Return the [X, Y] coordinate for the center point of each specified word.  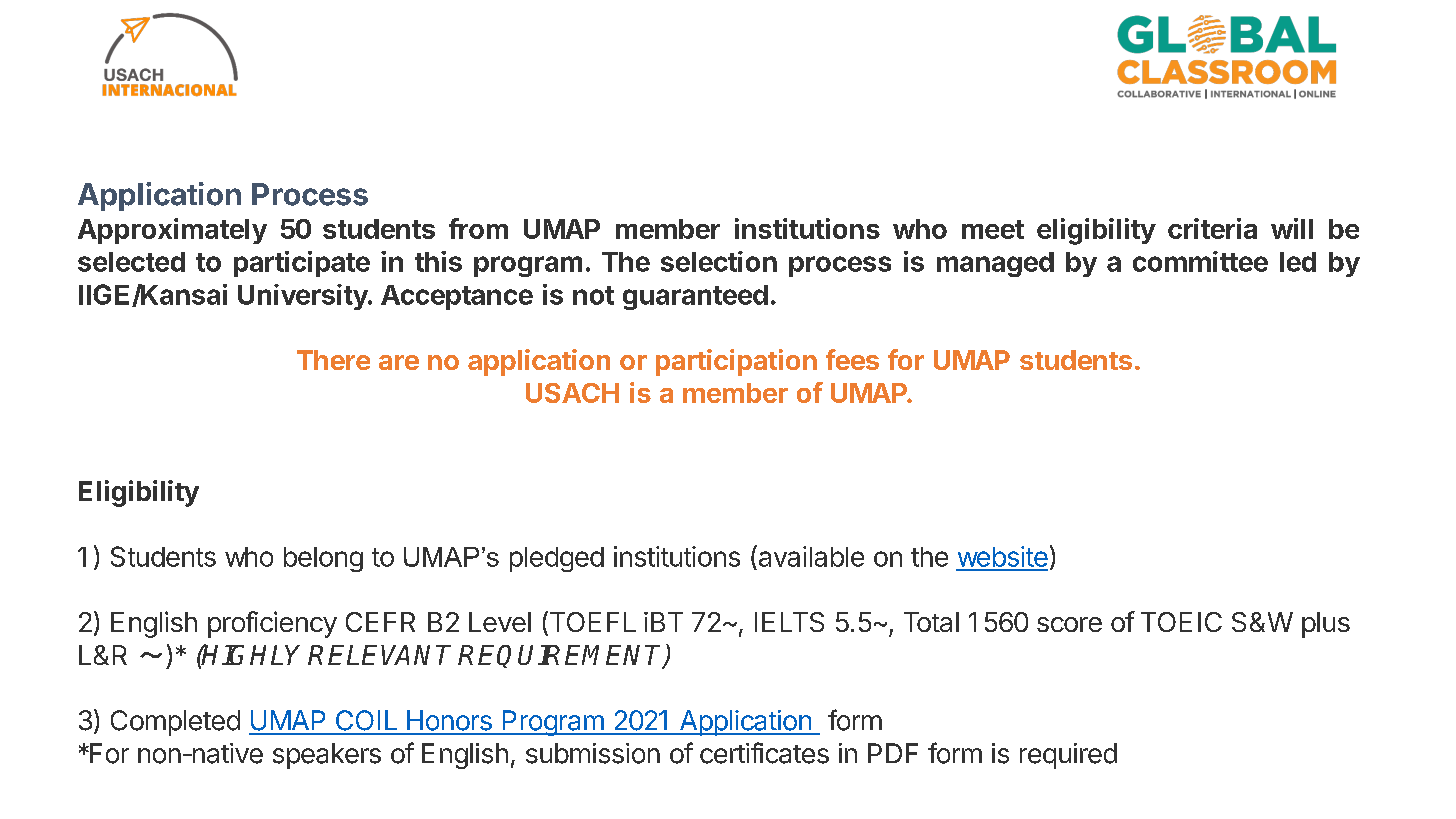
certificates [764, 753]
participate [302, 264]
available [810, 556]
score [1069, 624]
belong [323, 559]
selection [719, 261]
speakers [327, 756]
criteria [1212, 228]
